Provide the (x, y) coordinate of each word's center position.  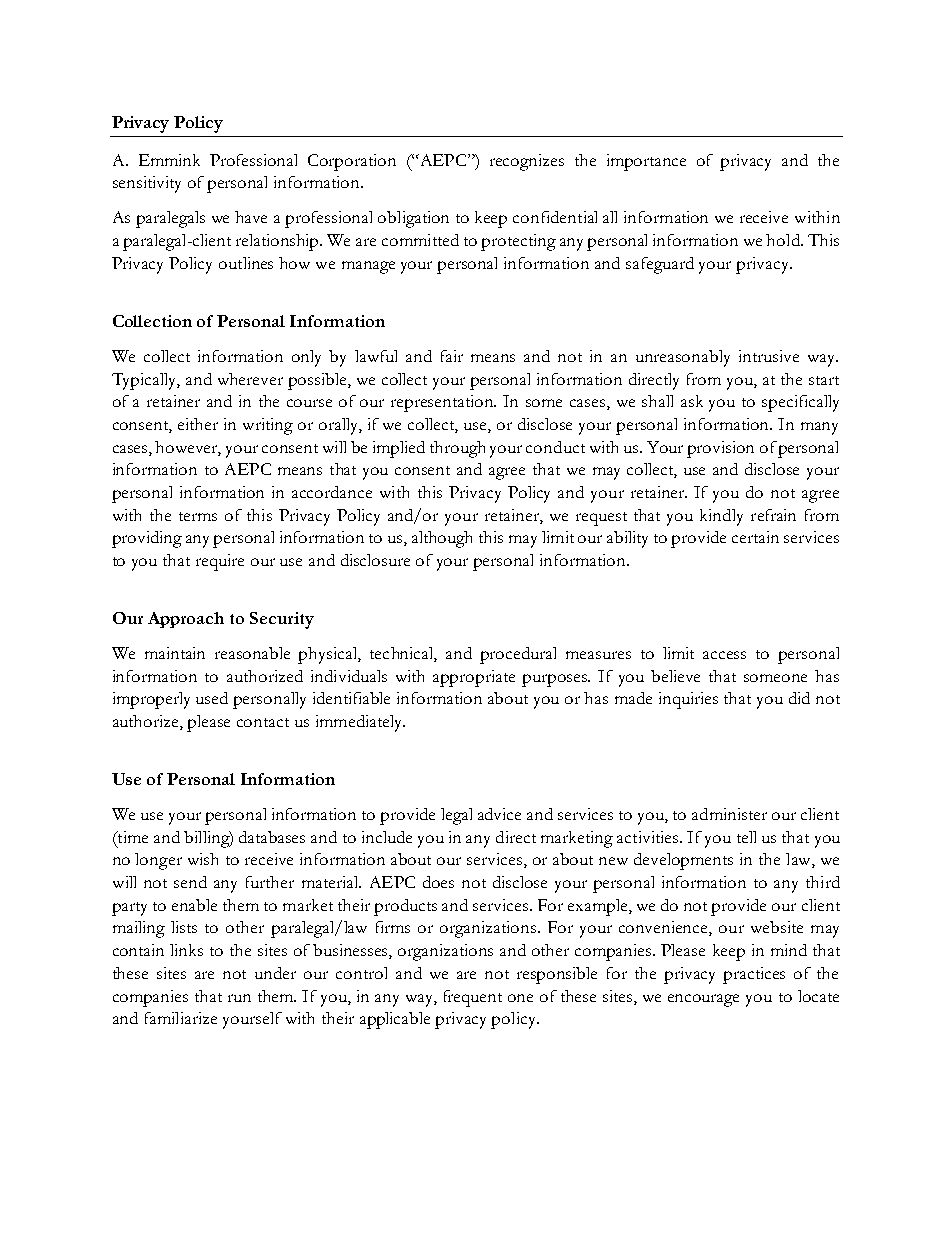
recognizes (527, 162)
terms (198, 516)
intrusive (769, 356)
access (724, 655)
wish (203, 859)
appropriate (474, 678)
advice (499, 814)
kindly (721, 517)
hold (784, 240)
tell (746, 837)
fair (452, 356)
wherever (250, 379)
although (442, 539)
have (251, 217)
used (212, 698)
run (239, 998)
